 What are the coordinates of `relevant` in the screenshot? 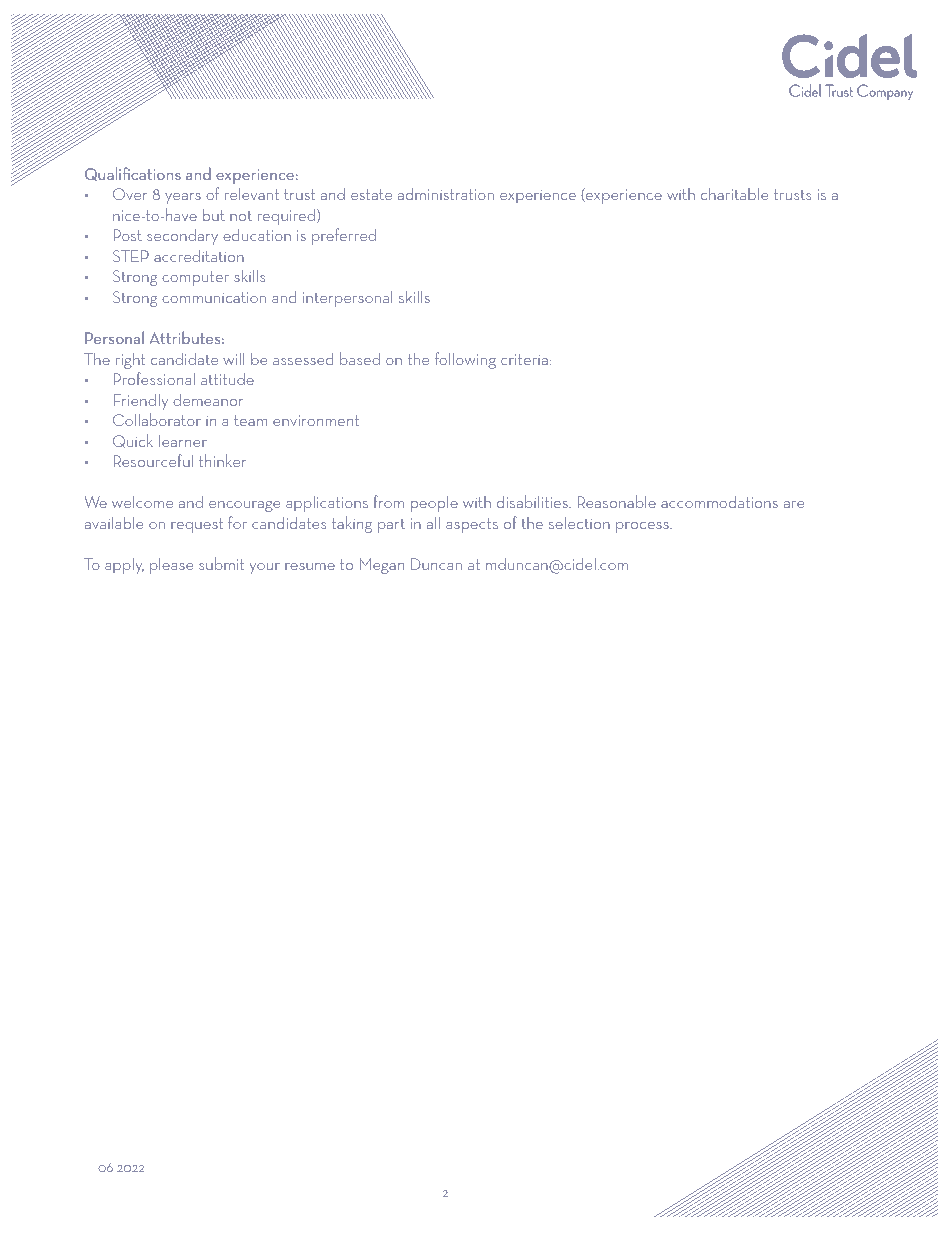 It's located at (252, 193).
